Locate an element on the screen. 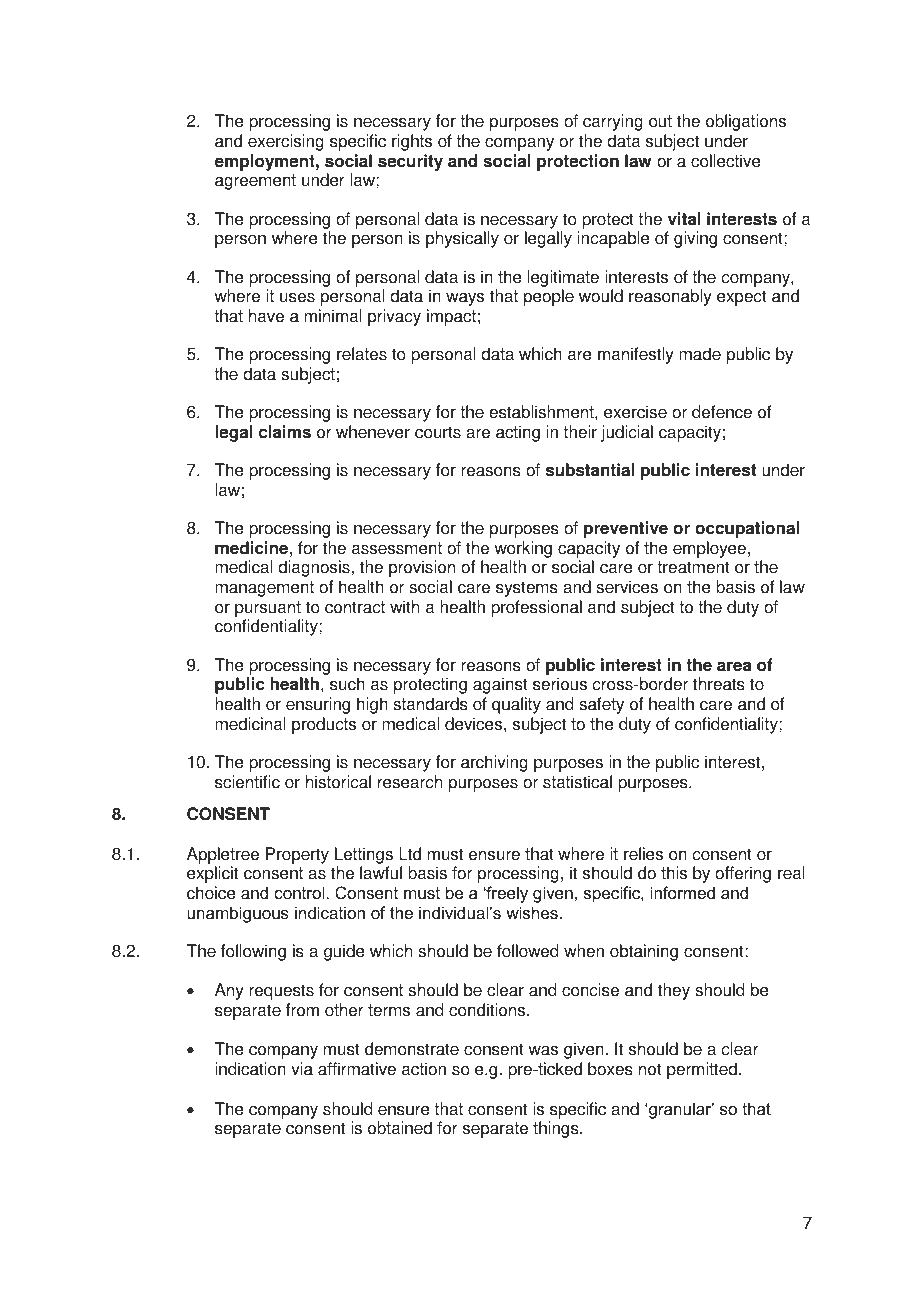 The height and width of the screenshot is (1308, 924). wishes is located at coordinates (532, 912).
